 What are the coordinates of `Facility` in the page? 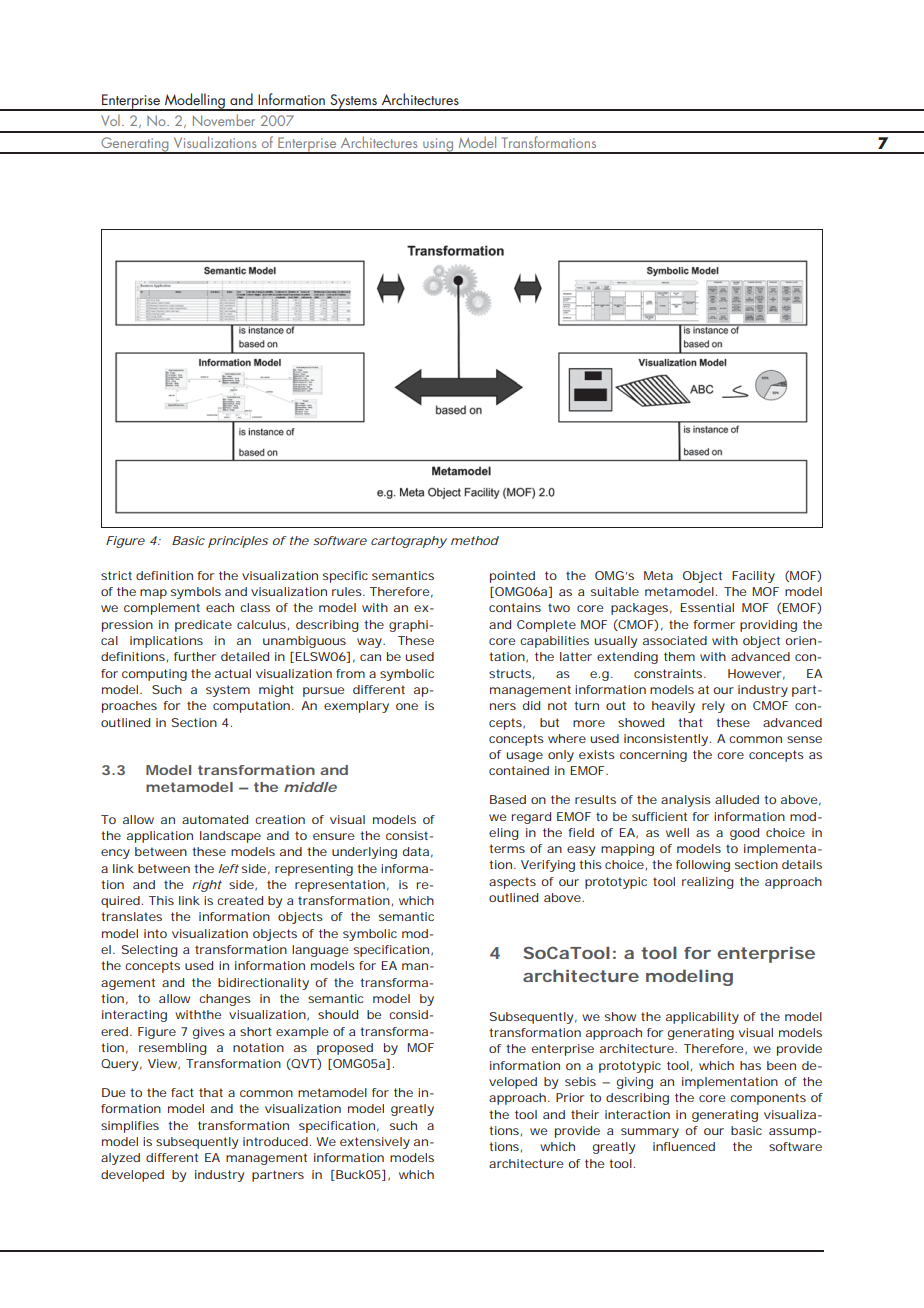 It's located at (753, 577).
